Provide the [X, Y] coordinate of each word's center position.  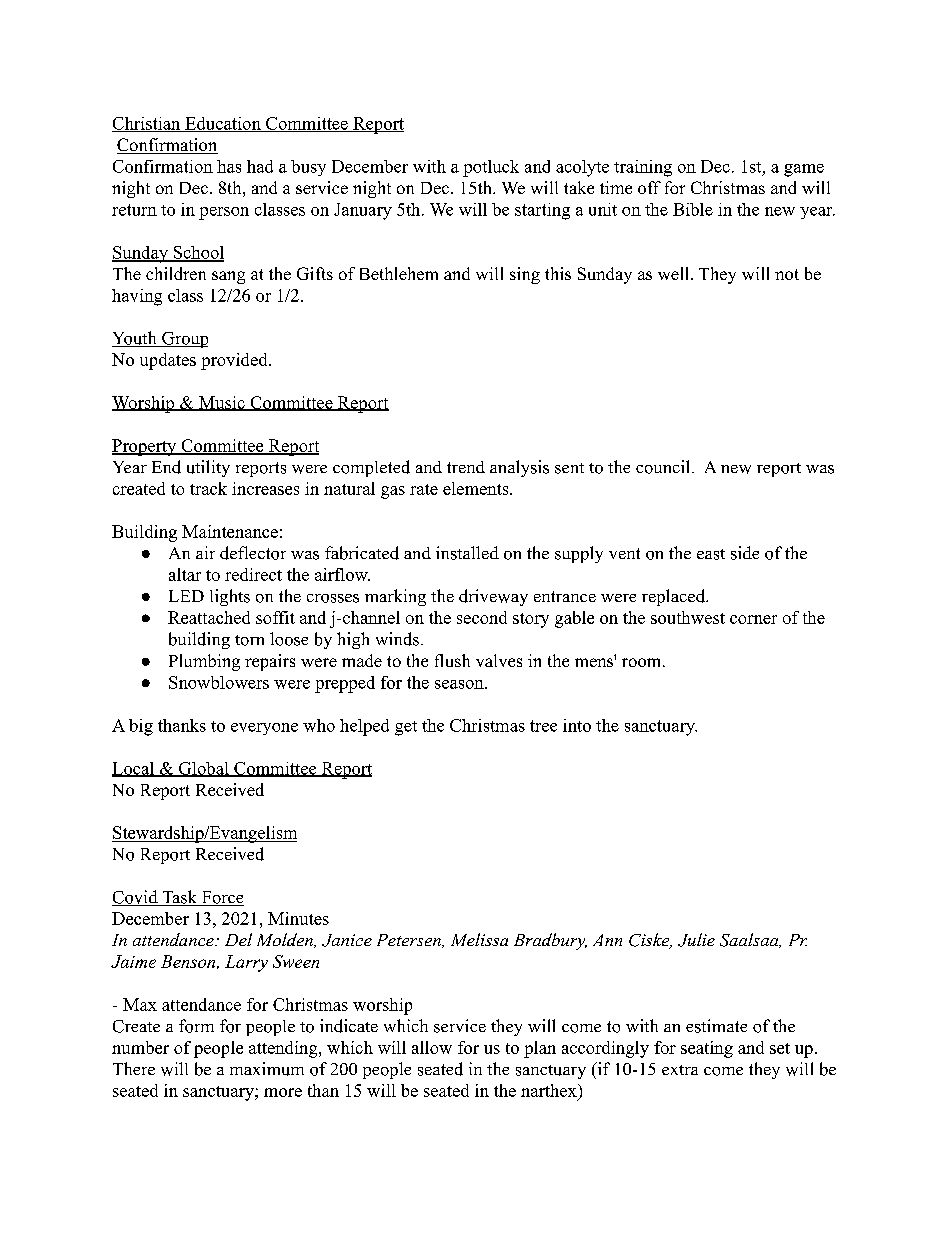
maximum [267, 1069]
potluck [491, 168]
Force [221, 898]
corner [753, 619]
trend [466, 467]
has [229, 166]
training [643, 168]
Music [221, 403]
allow [432, 1047]
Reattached [209, 617]
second [482, 617]
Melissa [479, 939]
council [662, 467]
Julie [696, 940]
